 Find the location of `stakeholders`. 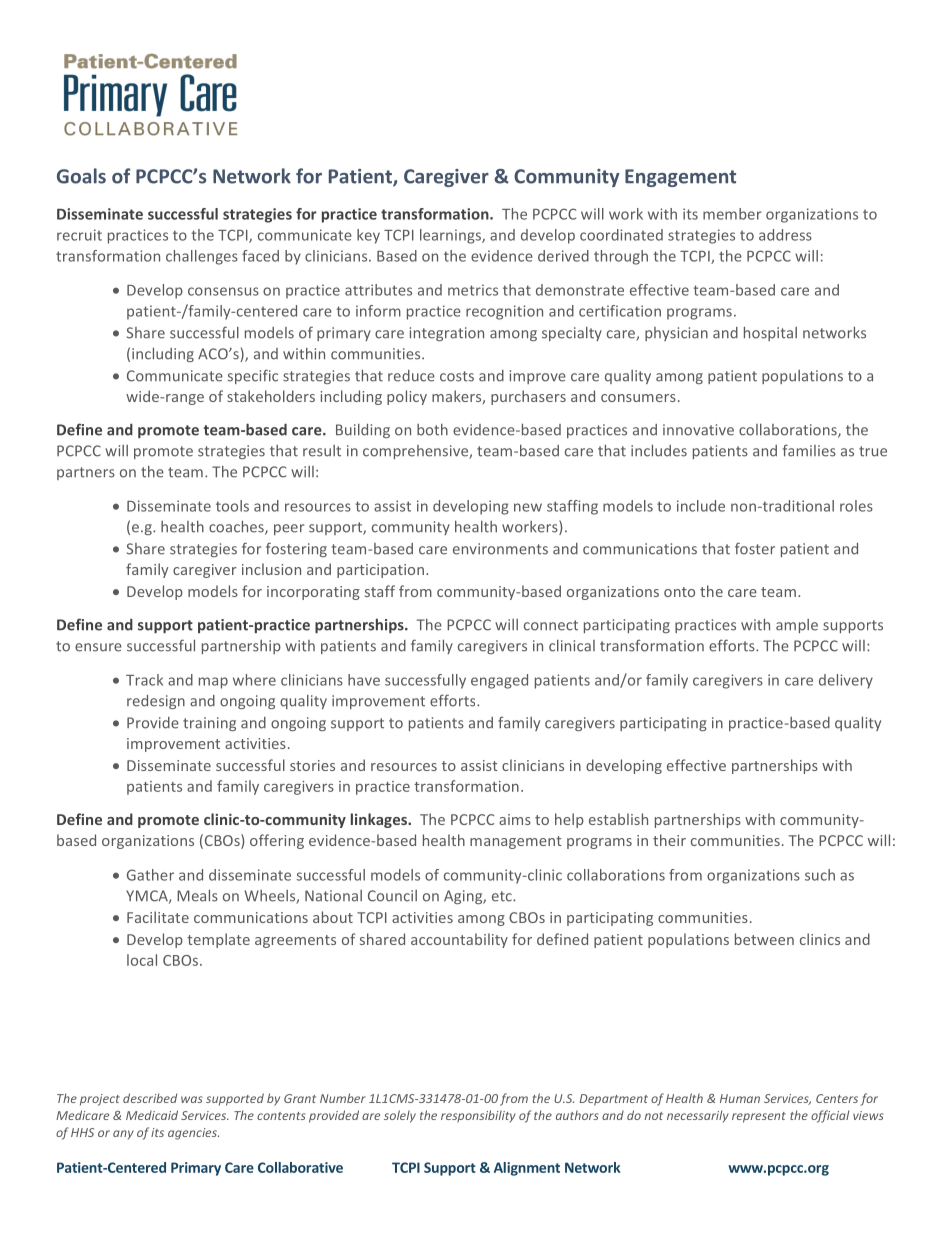

stakeholders is located at coordinates (271, 396).
